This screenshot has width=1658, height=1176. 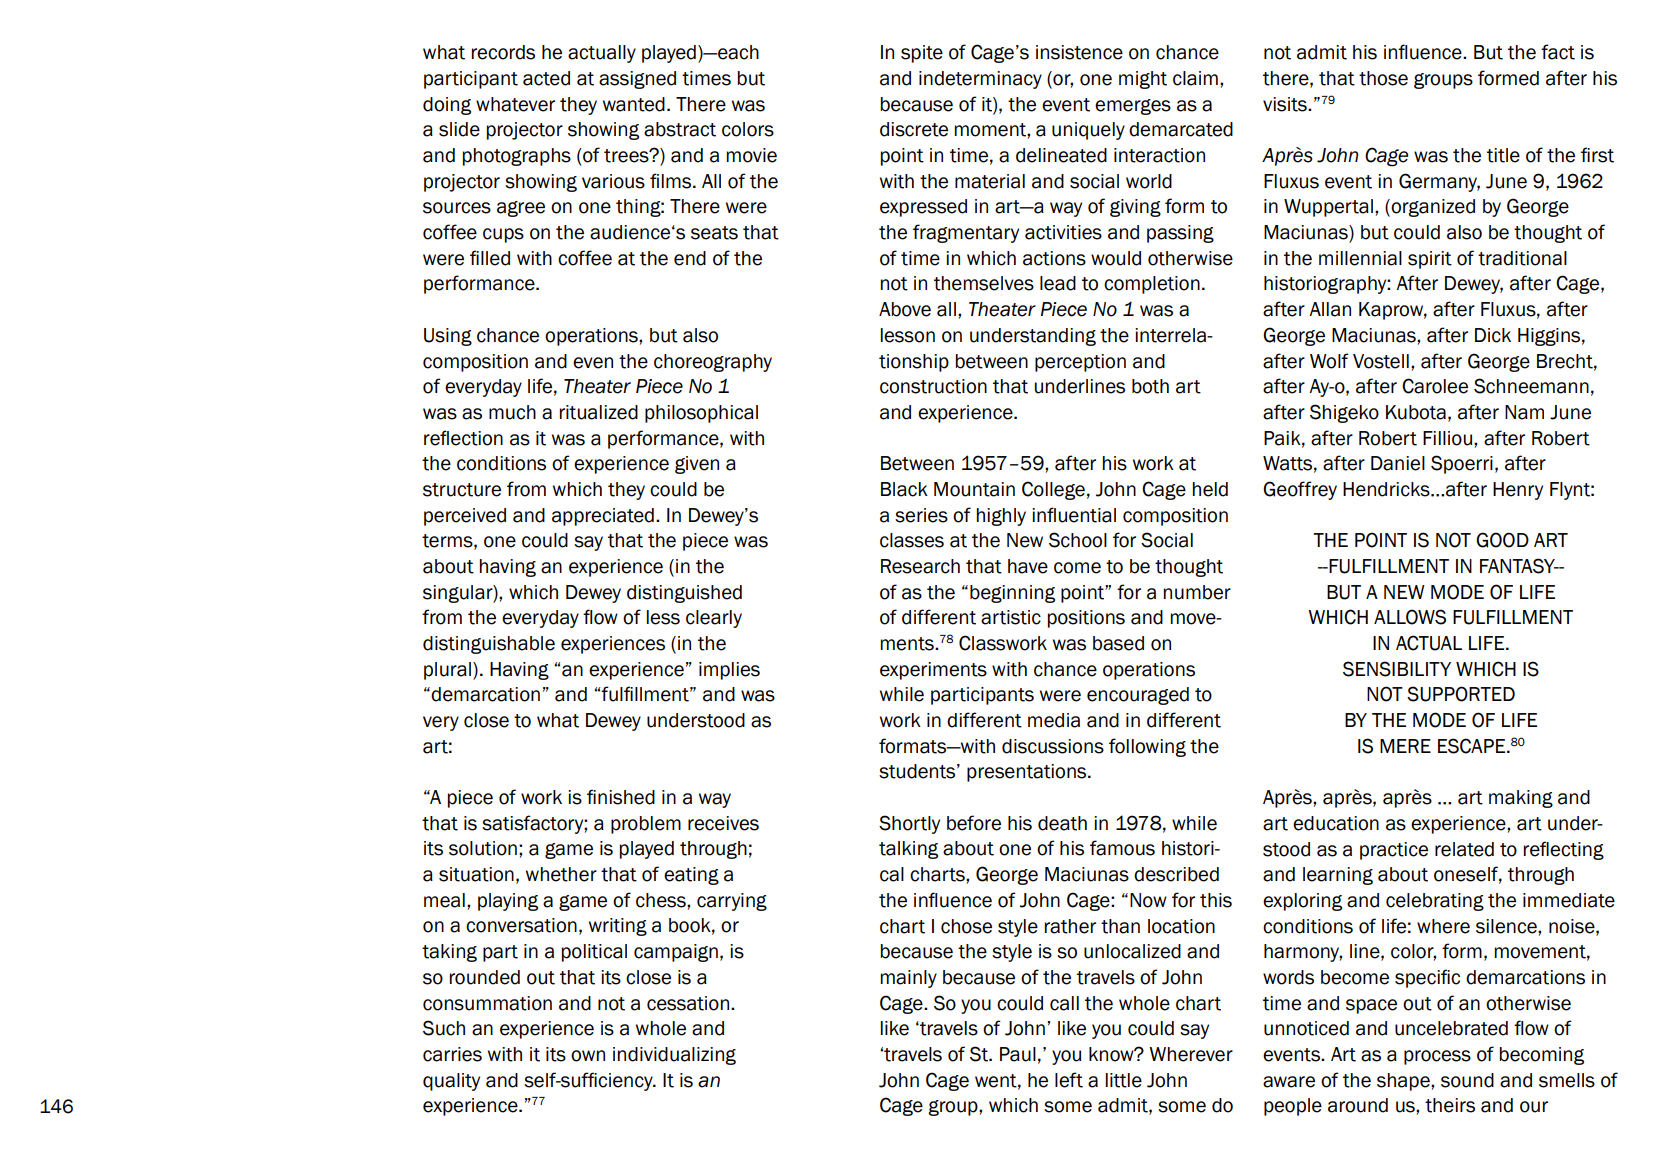 I want to click on own, so click(x=588, y=1056).
